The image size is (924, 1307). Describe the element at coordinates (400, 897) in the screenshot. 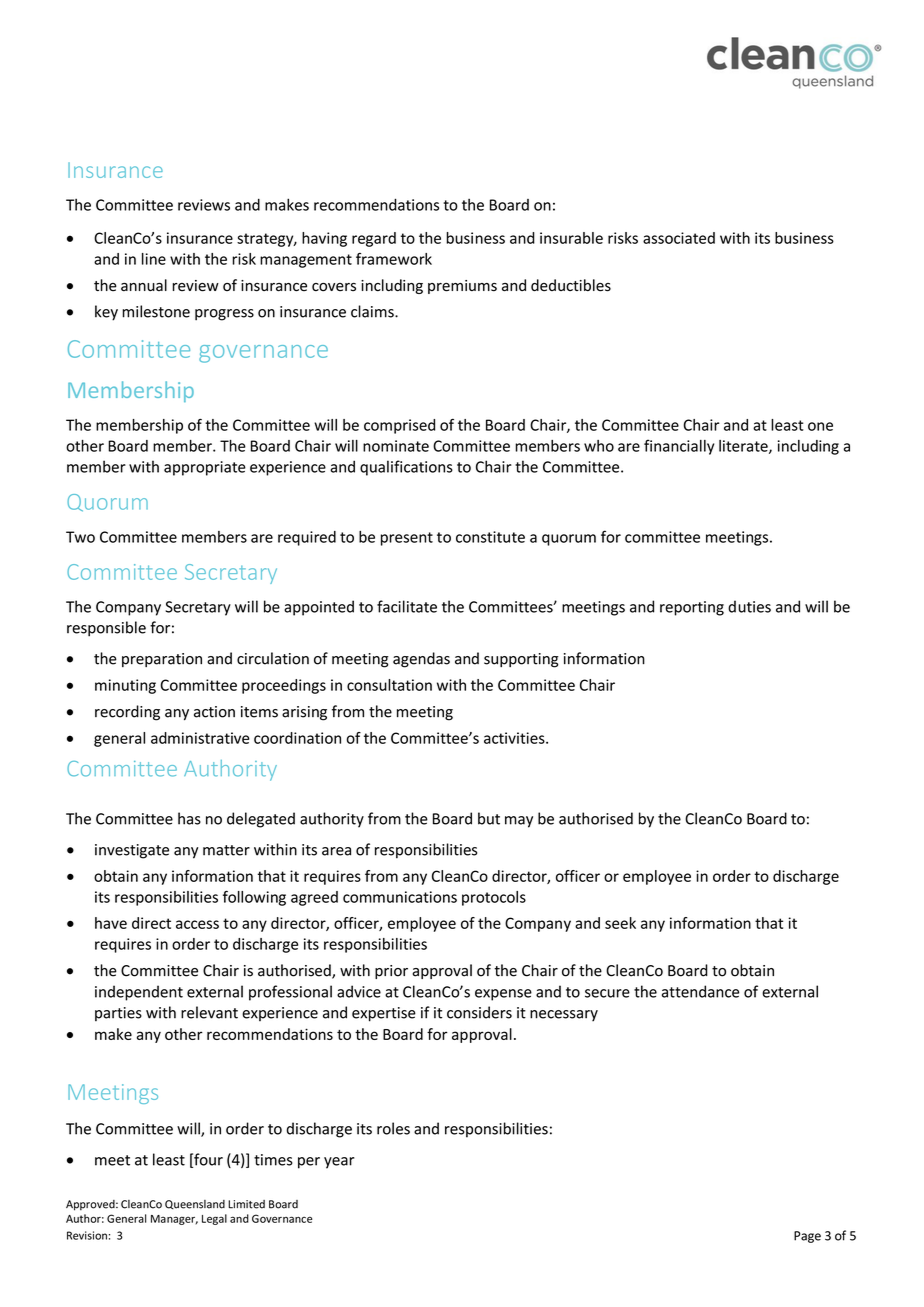

I see `communications` at that location.
